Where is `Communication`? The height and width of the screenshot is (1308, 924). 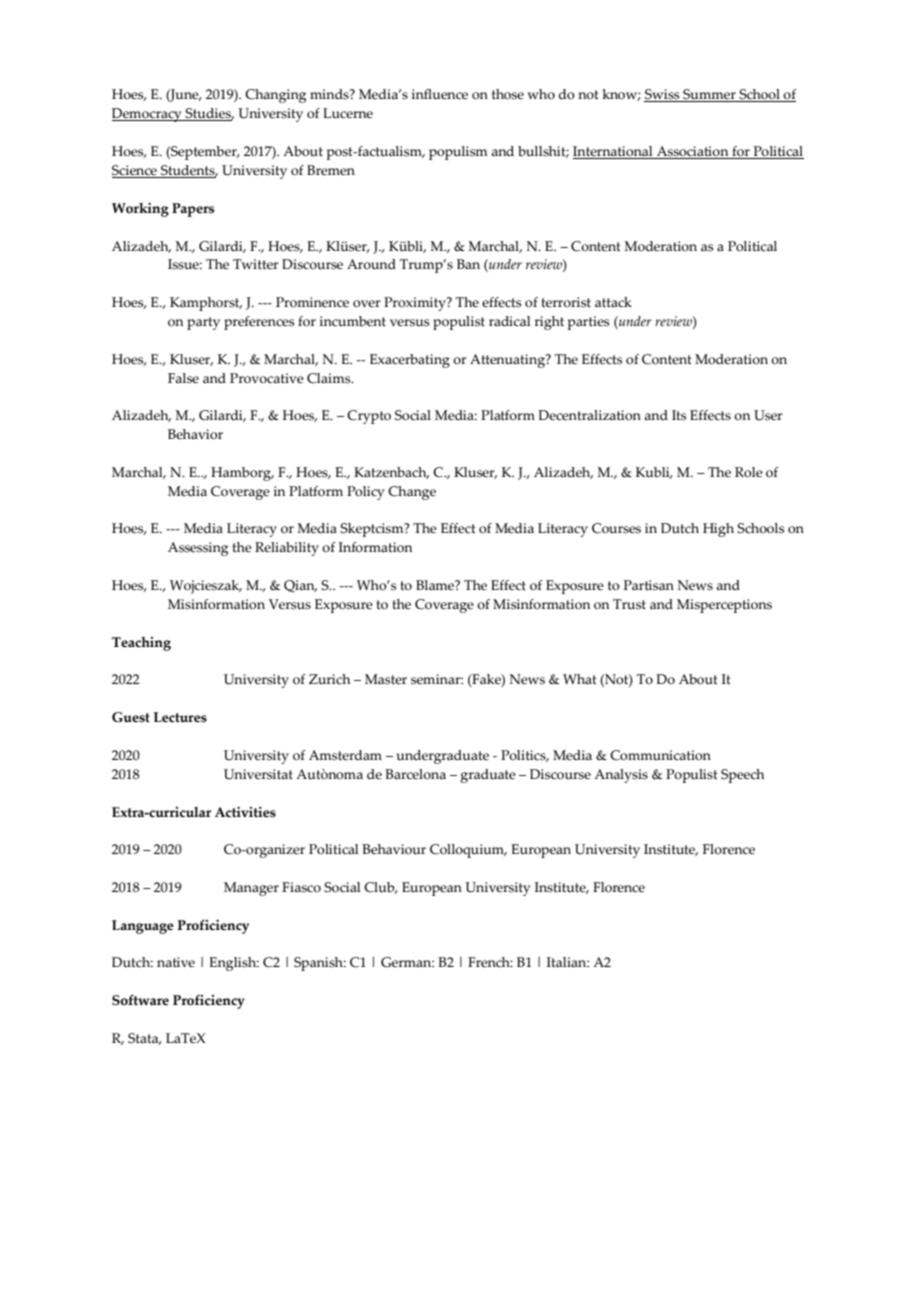 Communication is located at coordinates (660, 755).
